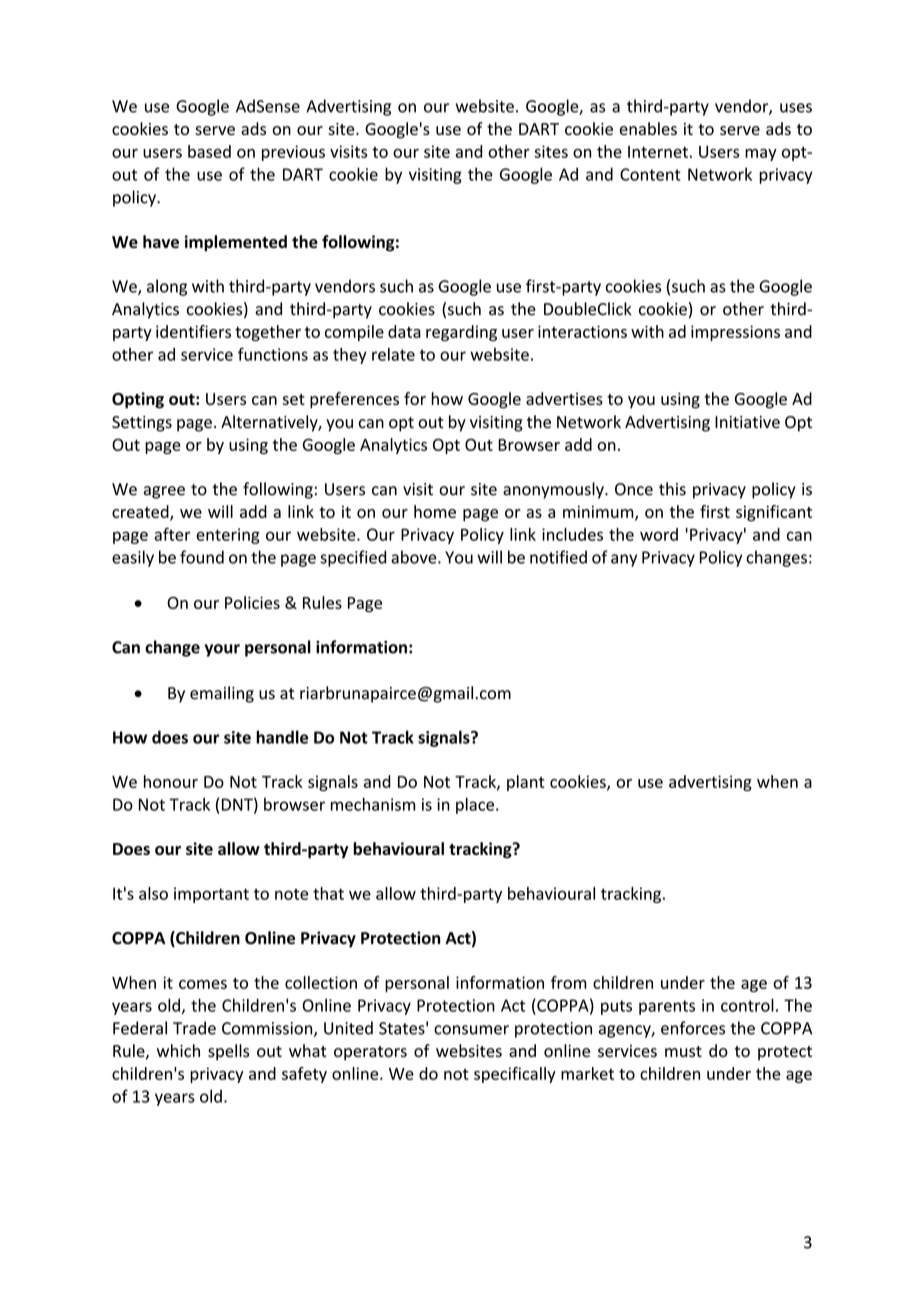  I want to click on honour, so click(171, 781).
